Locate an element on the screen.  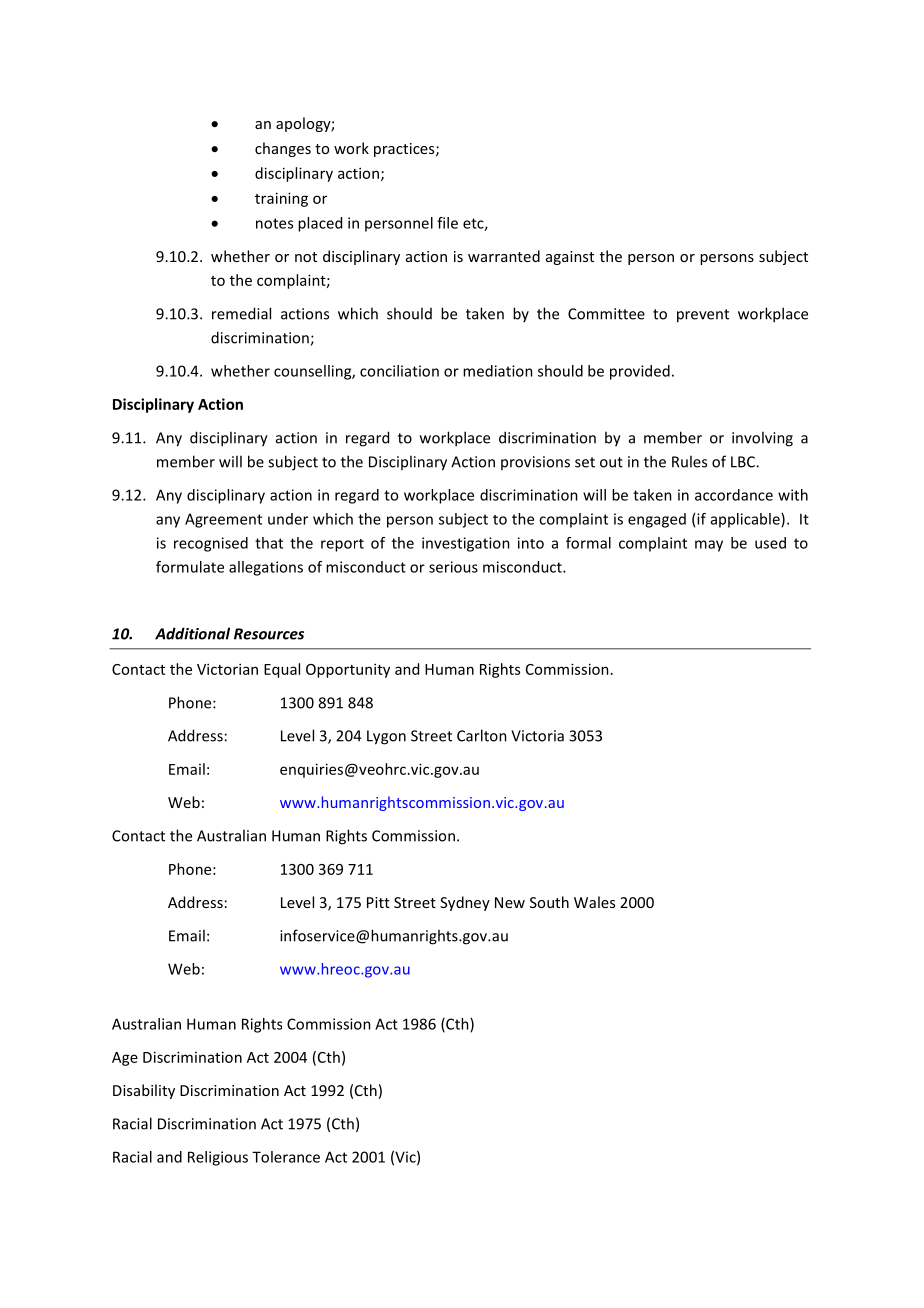
prevent is located at coordinates (703, 316).
